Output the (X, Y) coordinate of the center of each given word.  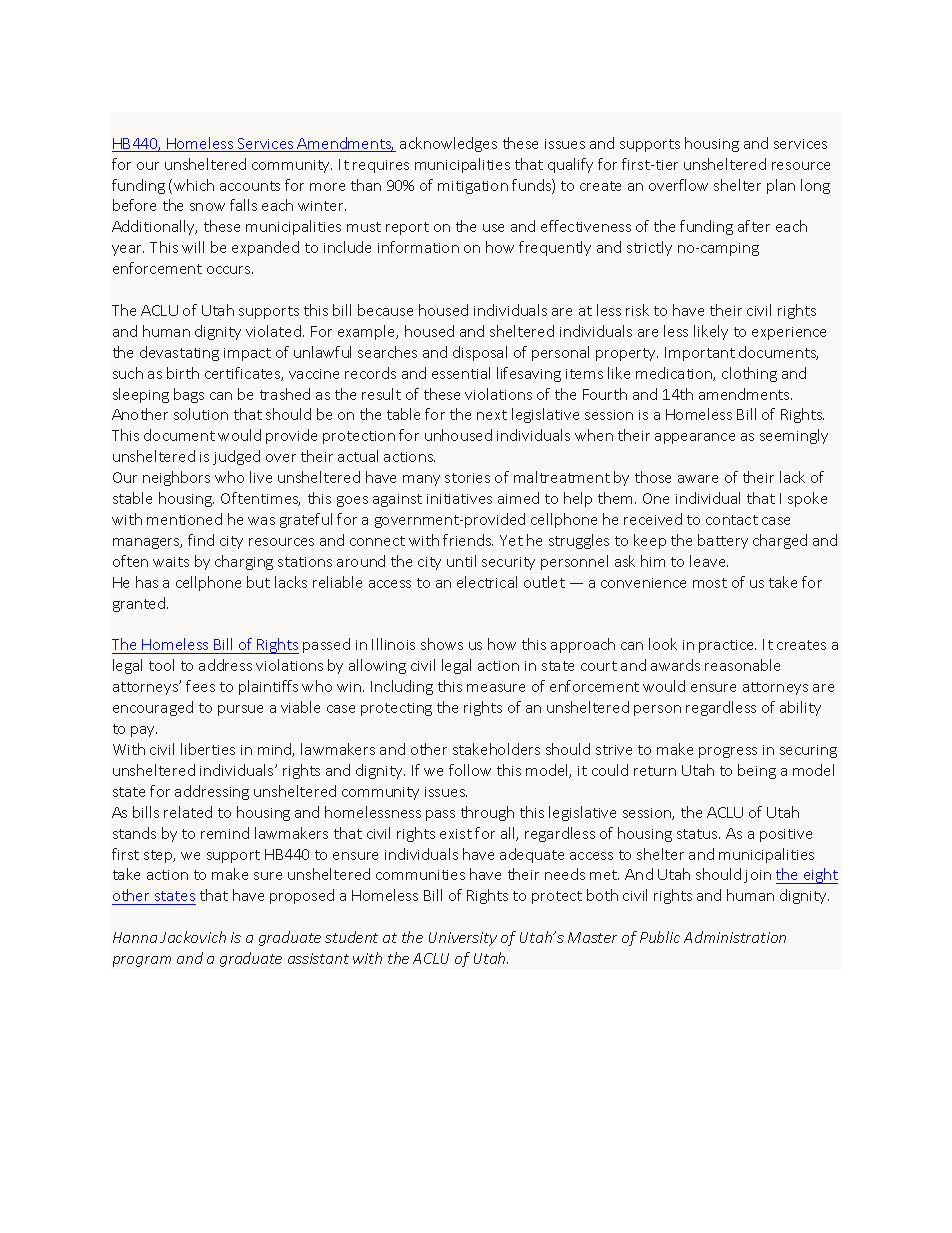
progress (728, 752)
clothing (749, 374)
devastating (179, 353)
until (461, 561)
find (201, 540)
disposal (480, 353)
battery (723, 541)
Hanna (135, 937)
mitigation (473, 187)
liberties (208, 749)
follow (470, 770)
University (463, 939)
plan (781, 186)
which (194, 185)
